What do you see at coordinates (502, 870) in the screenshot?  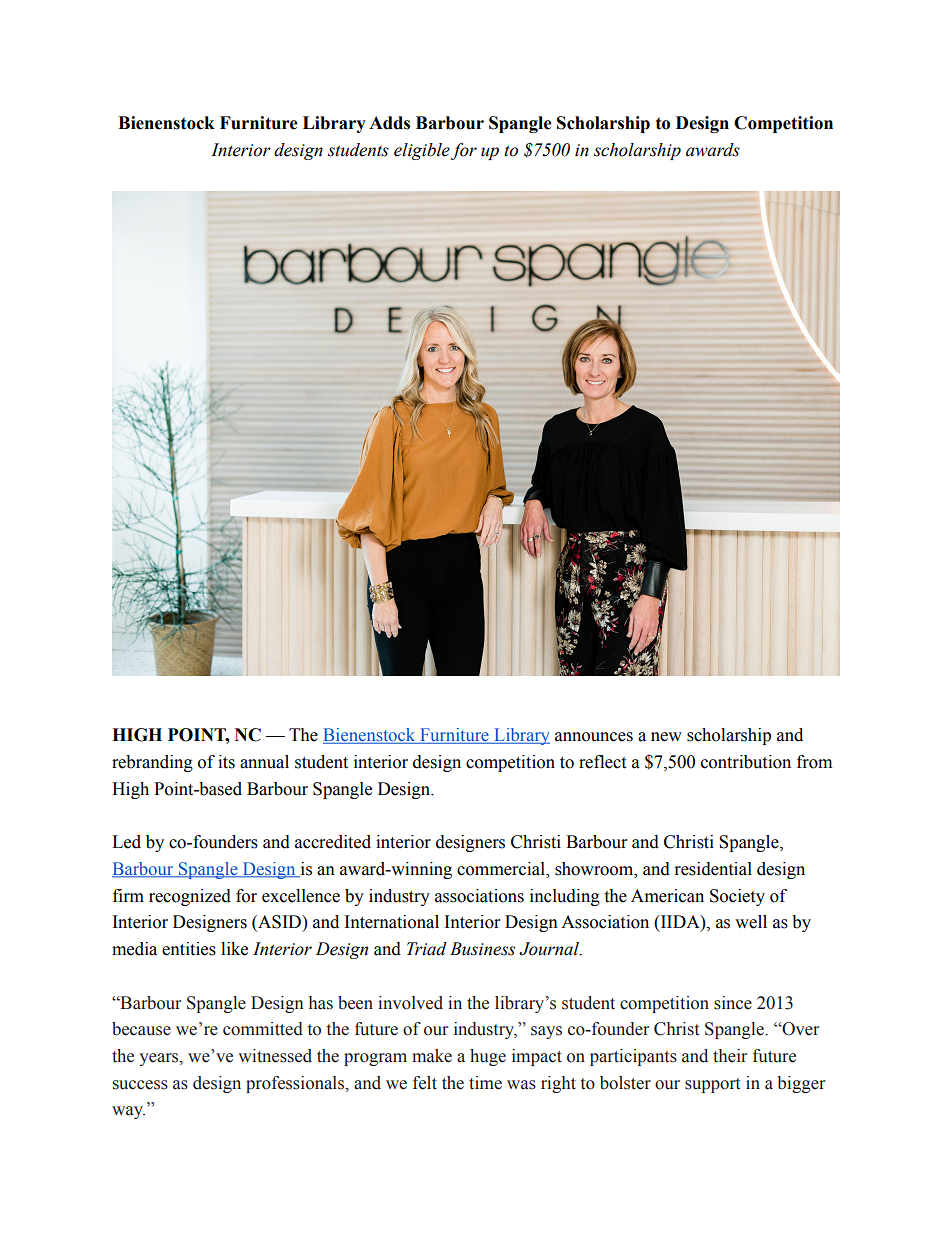 I see `commercial` at bounding box center [502, 870].
